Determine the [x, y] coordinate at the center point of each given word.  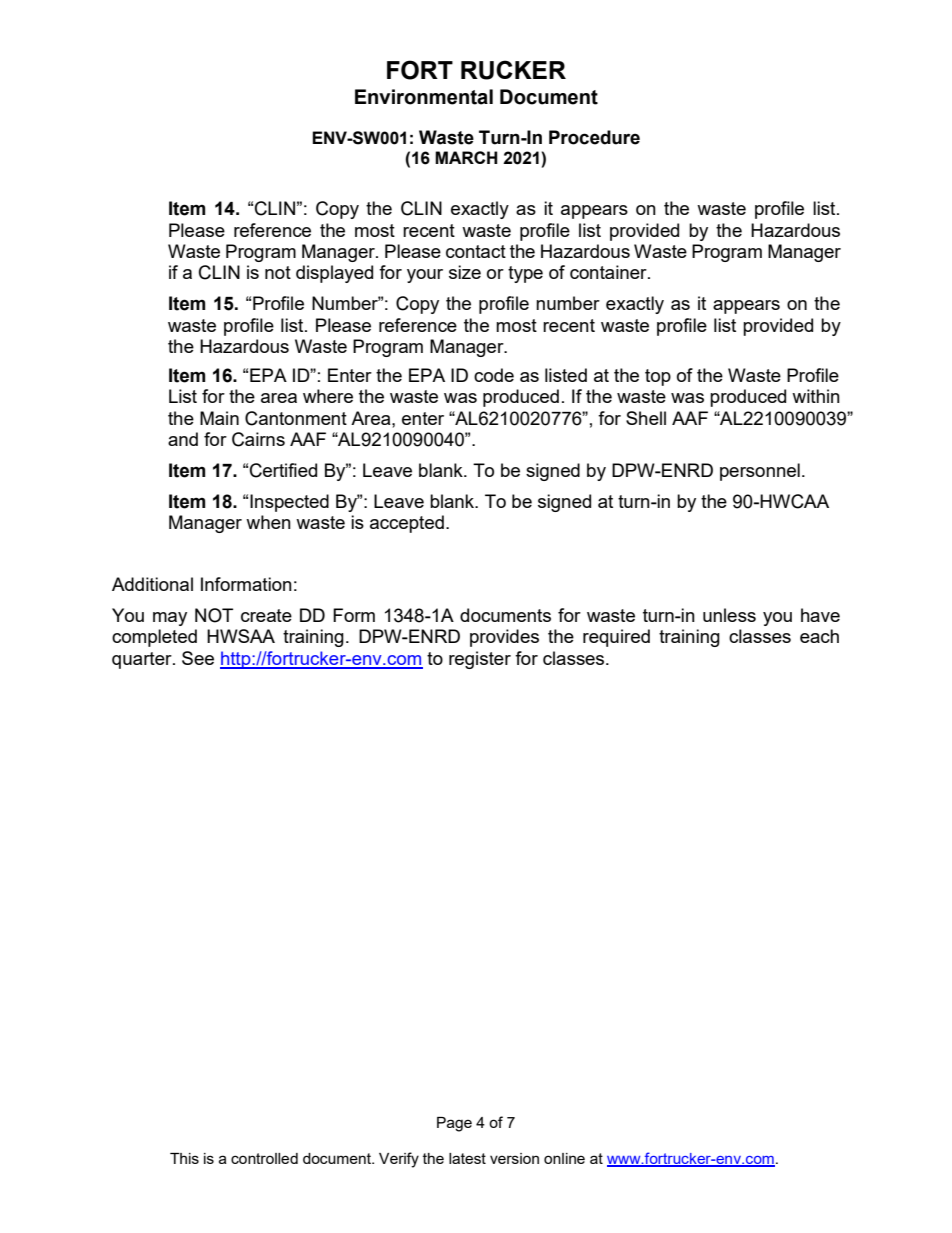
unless [729, 615]
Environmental [424, 97]
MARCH [466, 157]
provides [504, 638]
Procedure [594, 137]
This [184, 1158]
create [266, 615]
